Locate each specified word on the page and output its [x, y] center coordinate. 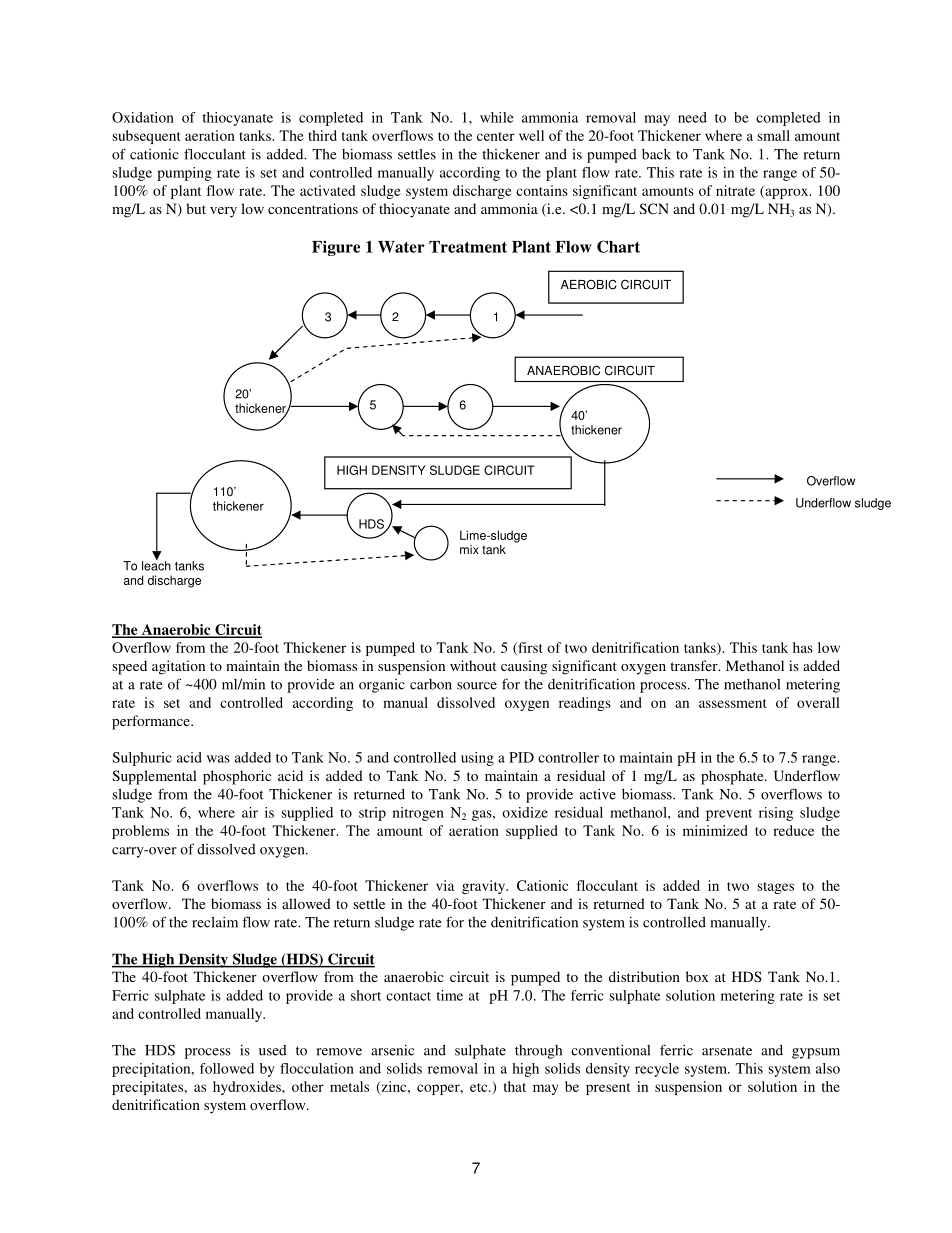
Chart [618, 246]
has [803, 647]
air [250, 812]
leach [156, 565]
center [496, 136]
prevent [729, 815]
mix [469, 549]
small [773, 135]
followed [227, 1068]
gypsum [816, 1053]
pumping [184, 174]
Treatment [468, 247]
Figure [336, 248]
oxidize [525, 812]
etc [480, 1087]
